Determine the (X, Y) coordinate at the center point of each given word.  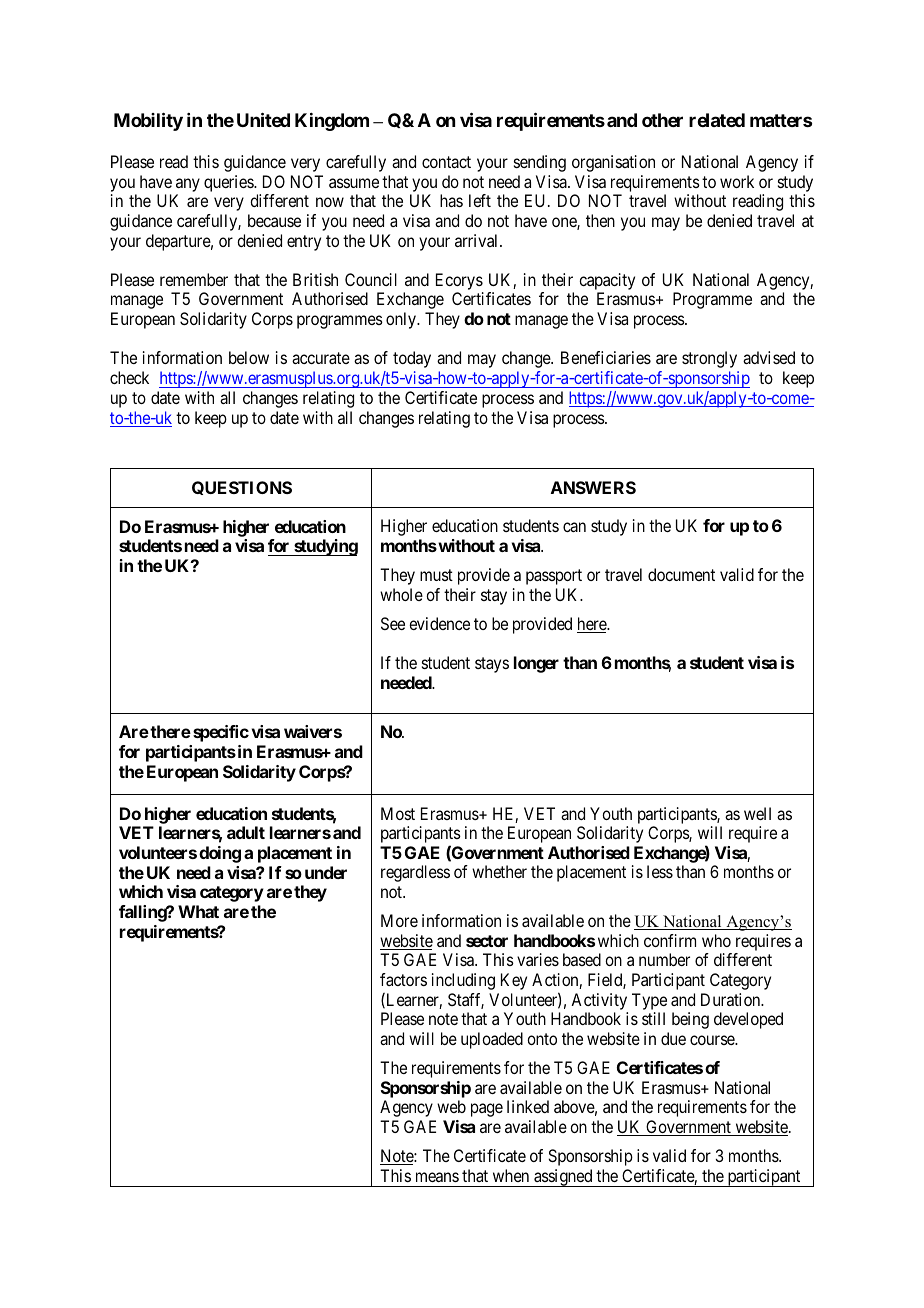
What (198, 911)
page (487, 1110)
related (717, 120)
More (399, 920)
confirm (670, 940)
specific (221, 733)
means (437, 1177)
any (188, 185)
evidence (439, 623)
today (412, 359)
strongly (709, 359)
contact (446, 162)
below (249, 357)
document (681, 574)
